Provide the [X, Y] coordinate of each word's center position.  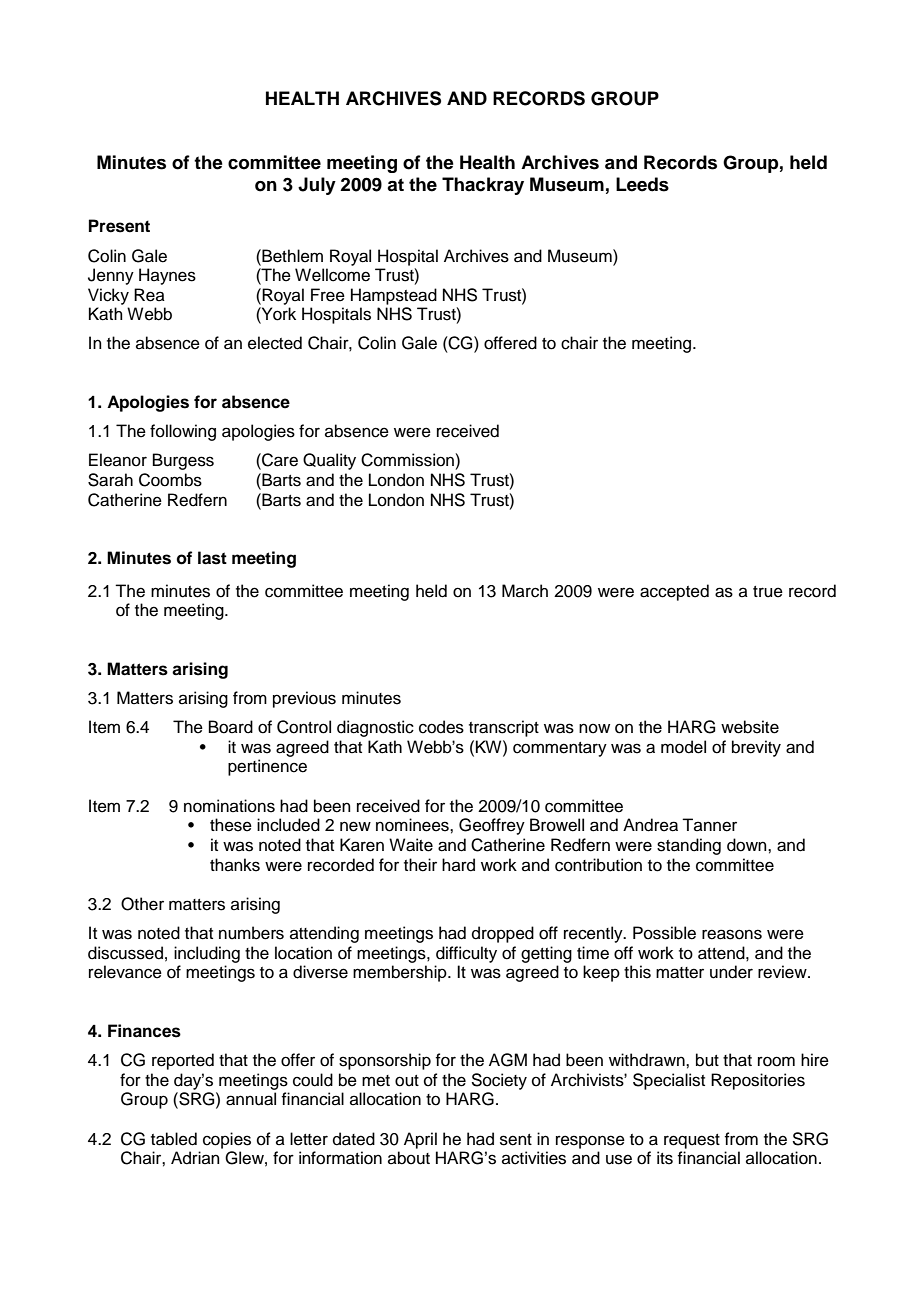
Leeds [642, 184]
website [750, 727]
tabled [174, 1139]
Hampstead [394, 296]
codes [441, 727]
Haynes [167, 276]
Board [231, 727]
